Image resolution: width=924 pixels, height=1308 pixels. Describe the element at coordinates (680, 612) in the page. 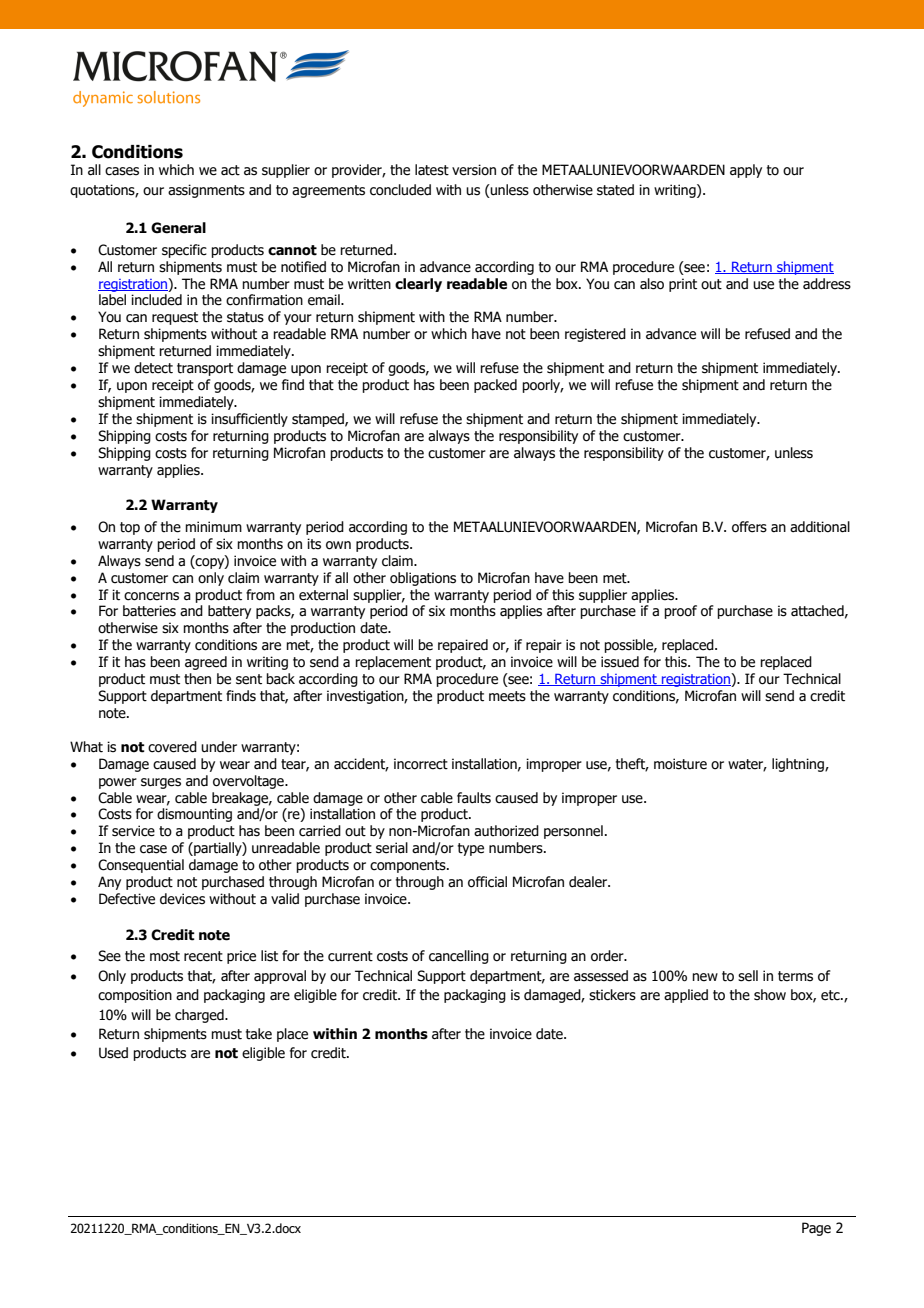

I see `proof` at that location.
